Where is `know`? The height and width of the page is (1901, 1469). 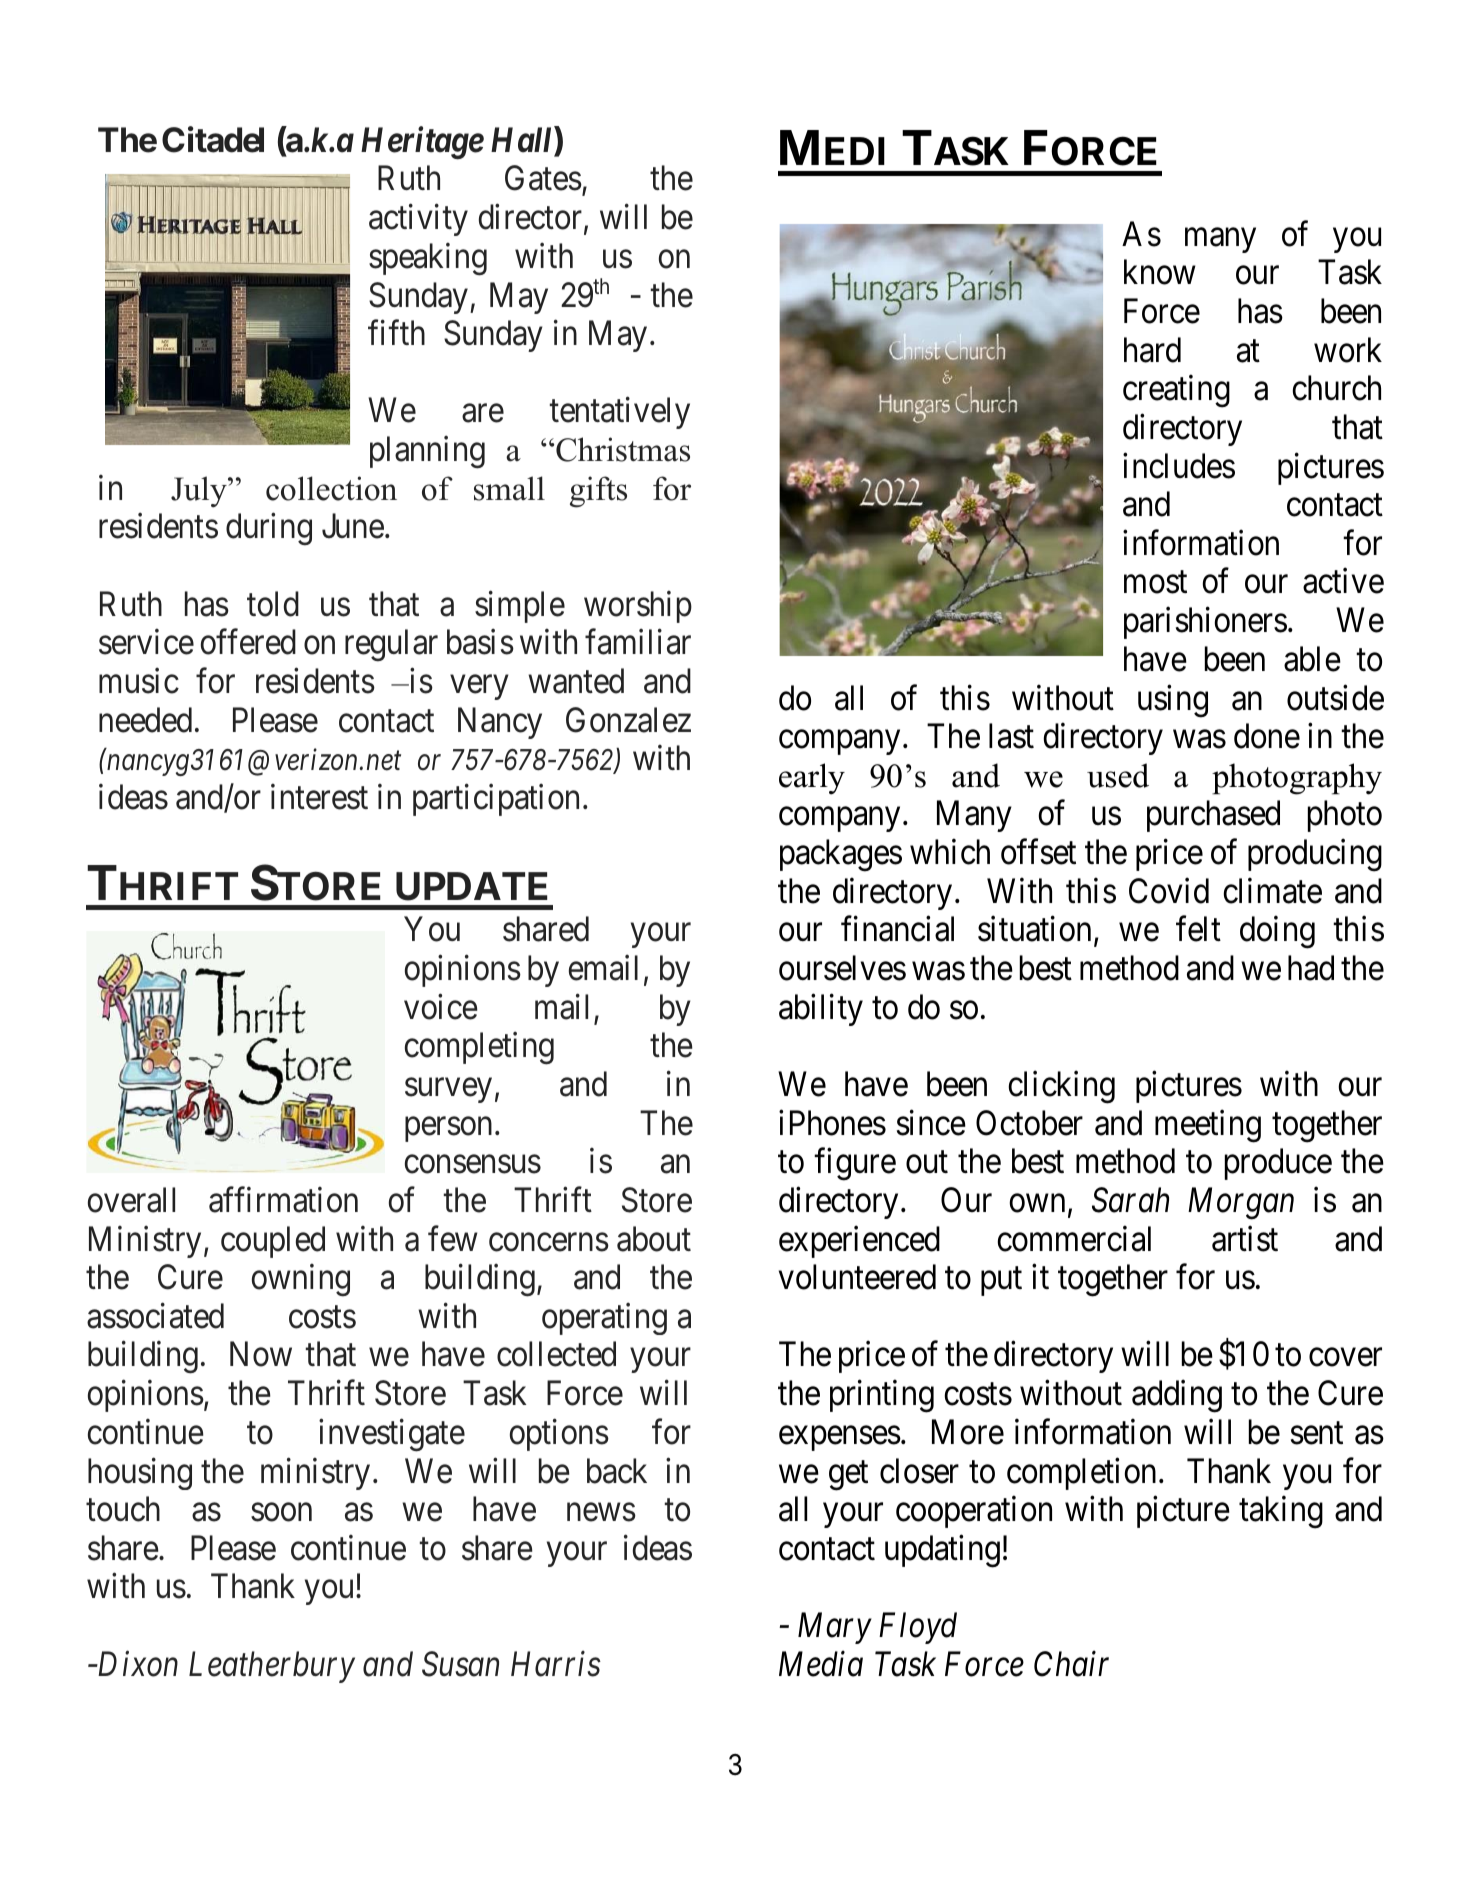
know is located at coordinates (1160, 272).
